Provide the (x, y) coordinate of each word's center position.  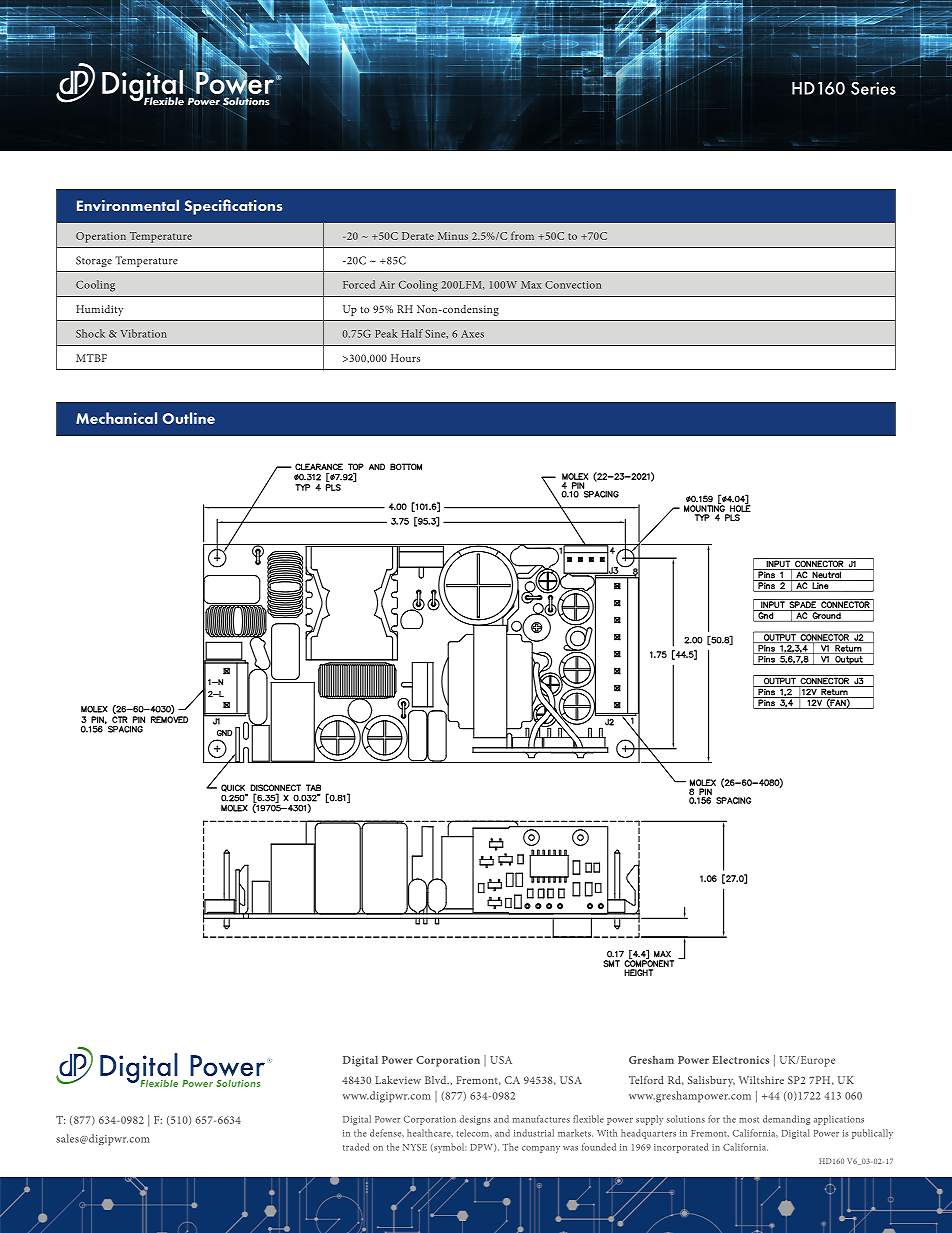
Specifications (233, 207)
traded (356, 1147)
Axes (472, 334)
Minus (453, 236)
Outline (188, 418)
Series (873, 88)
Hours (405, 358)
